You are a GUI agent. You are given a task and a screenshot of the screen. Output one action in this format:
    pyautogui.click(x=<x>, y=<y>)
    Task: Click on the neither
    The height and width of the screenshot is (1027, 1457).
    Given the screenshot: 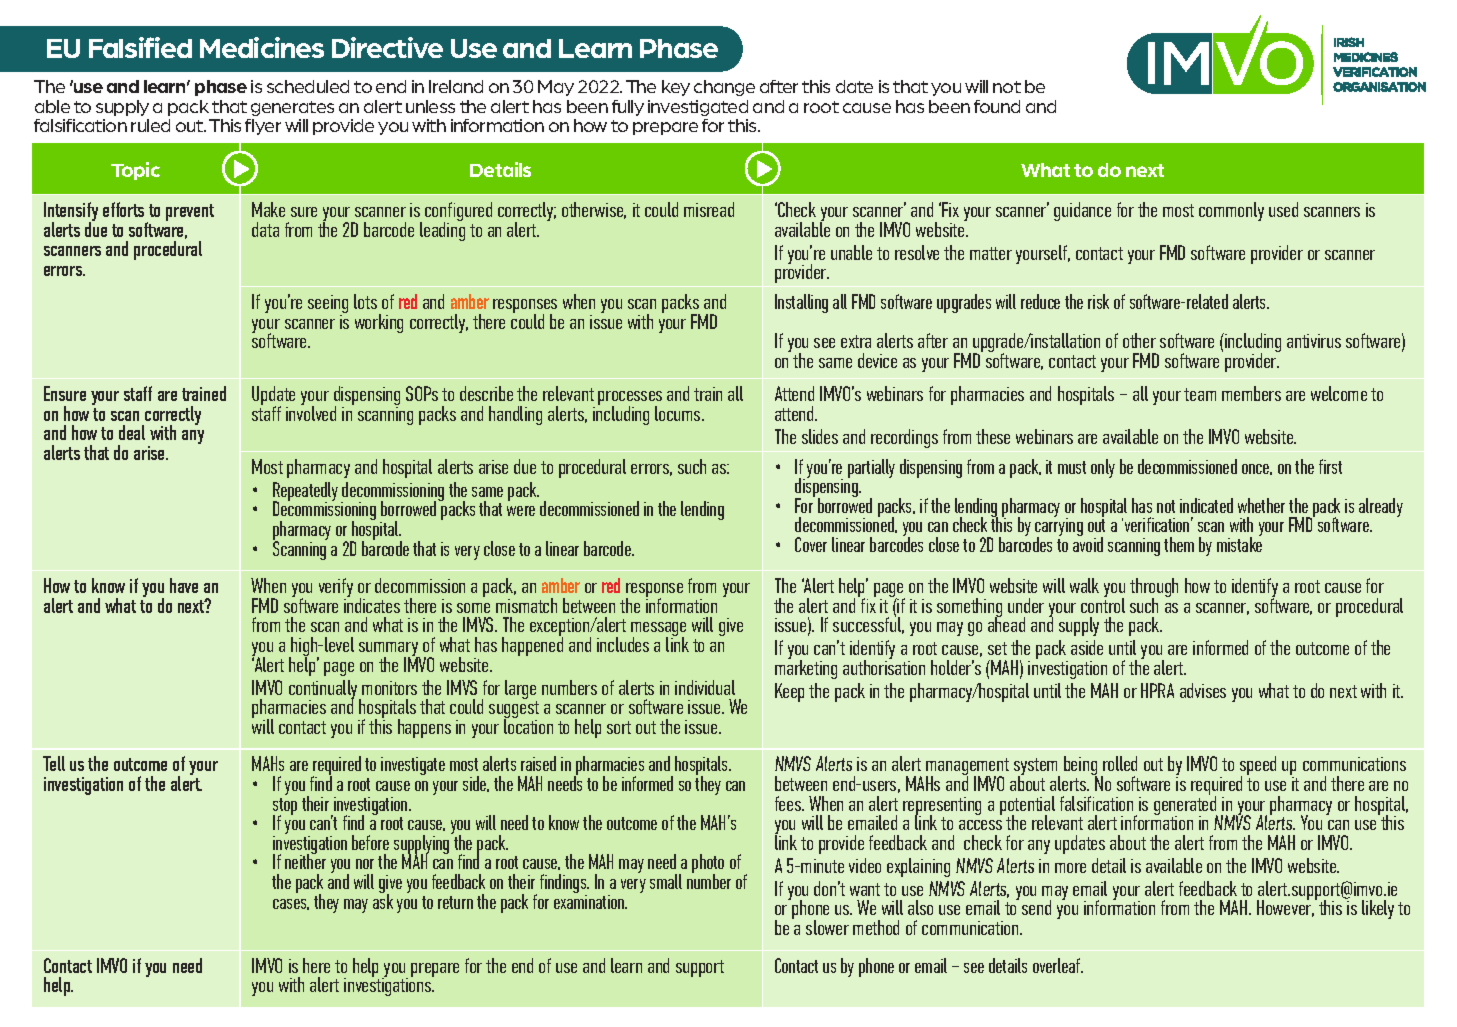 What is the action you would take?
    pyautogui.click(x=305, y=861)
